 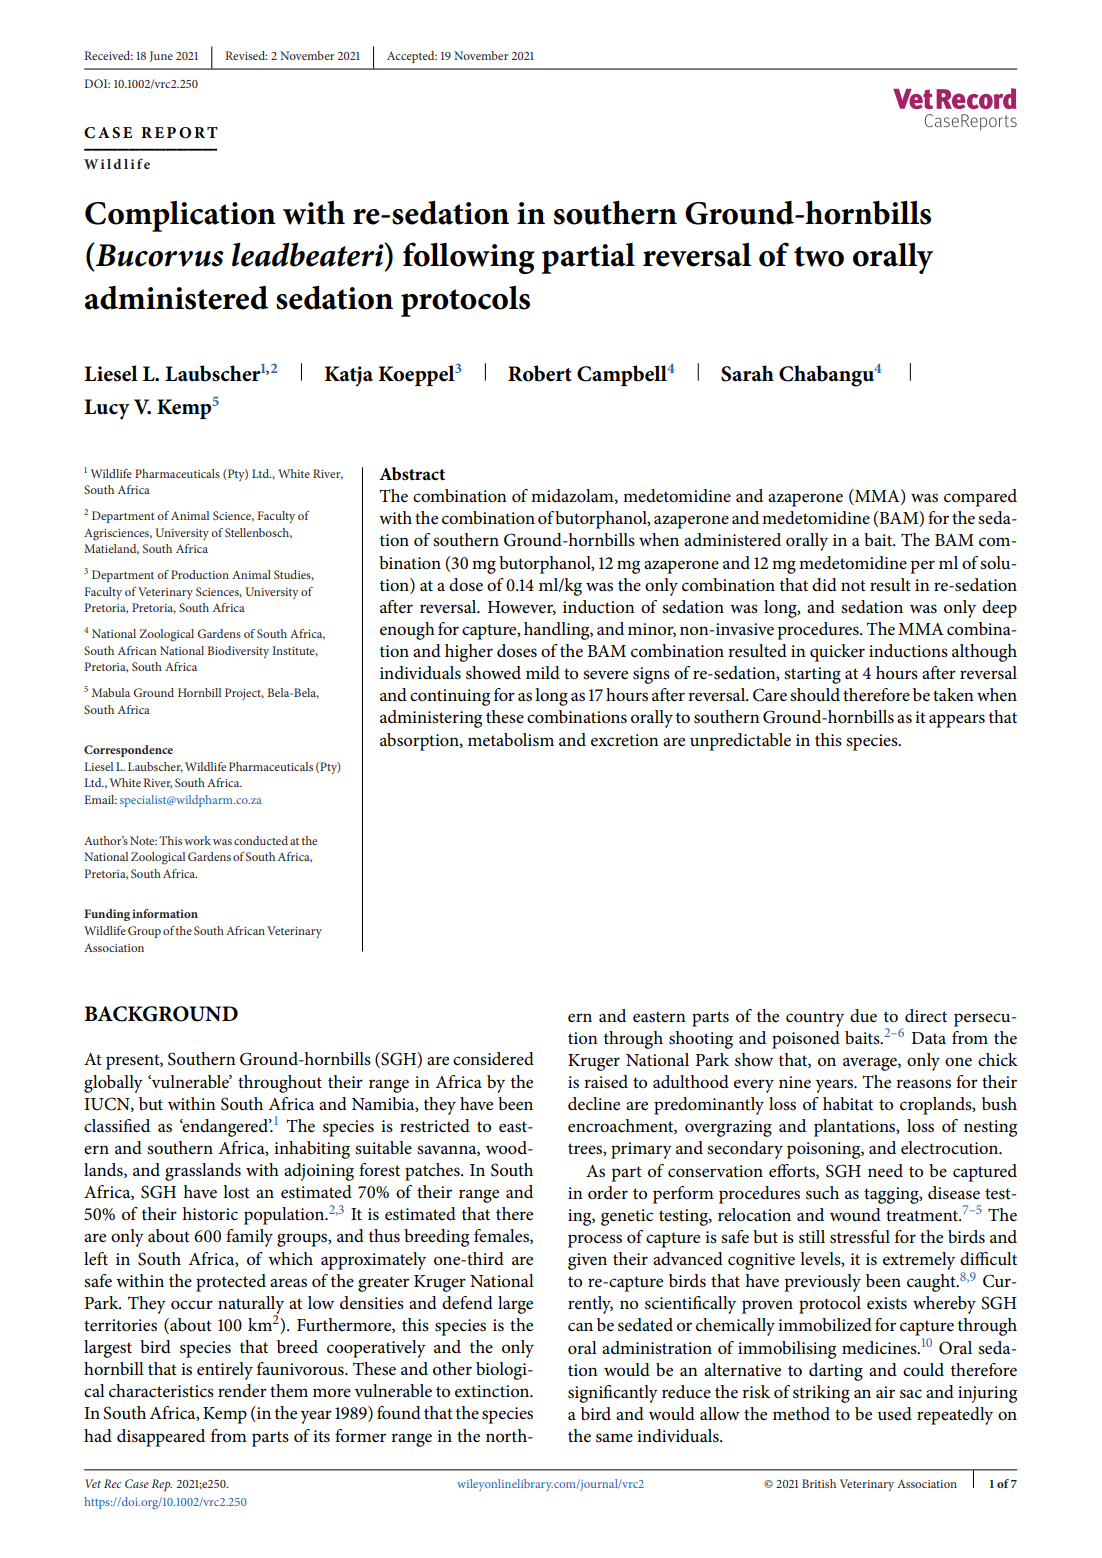 I want to click on Accepted, so click(x=412, y=57).
